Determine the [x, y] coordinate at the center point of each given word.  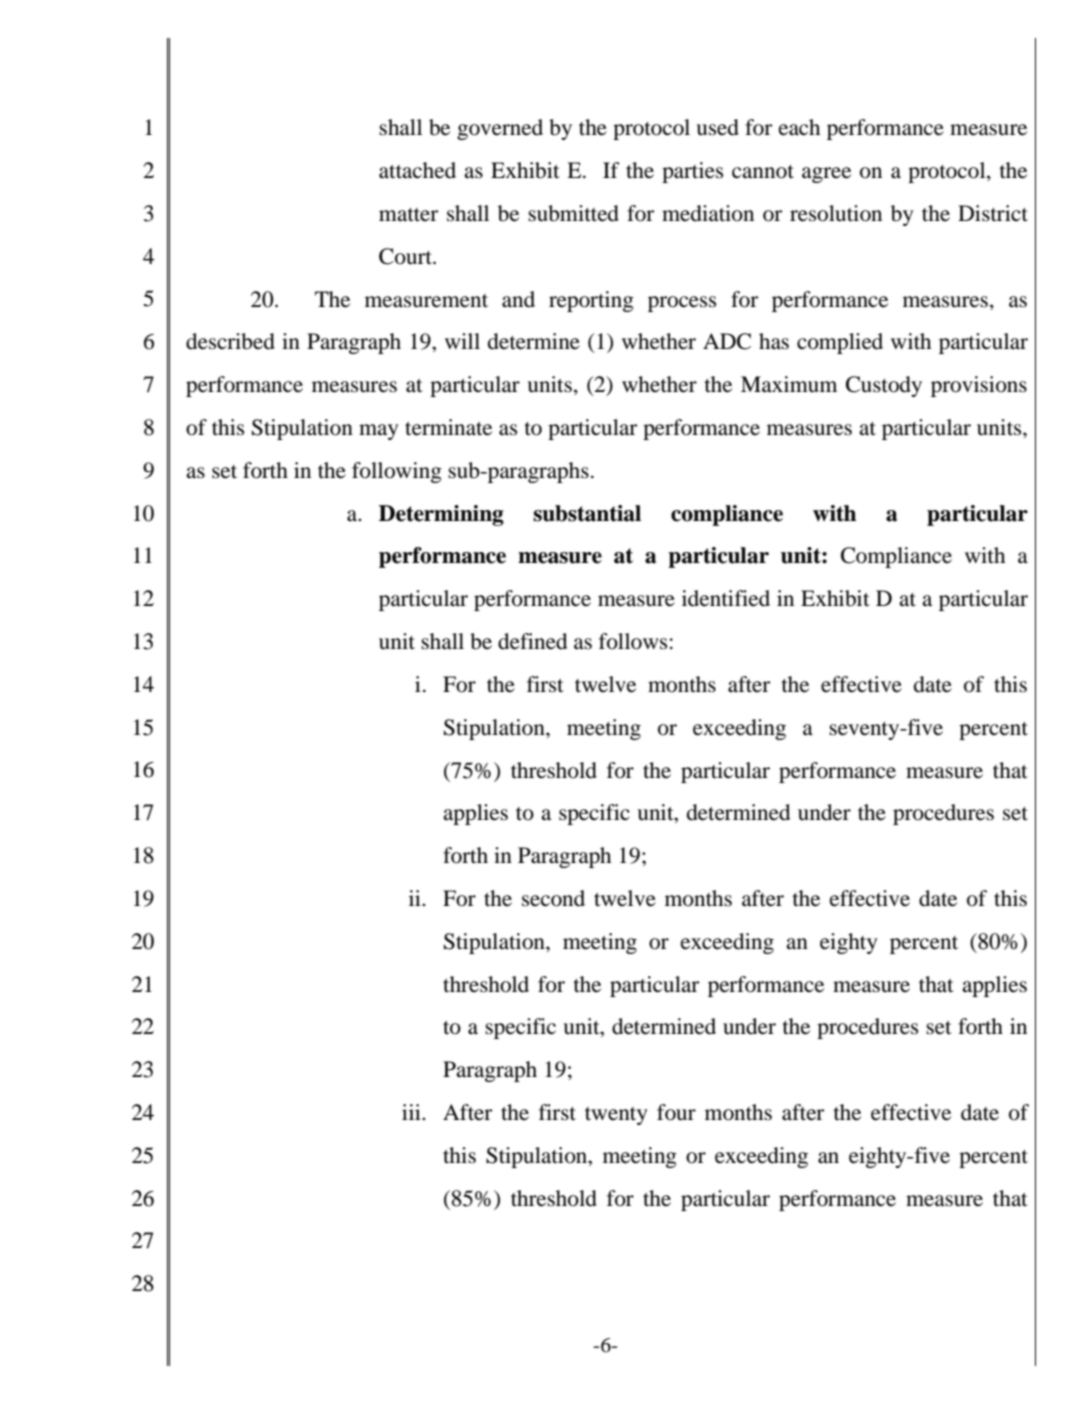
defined [532, 641]
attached [417, 170]
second [553, 898]
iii [412, 1112]
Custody [884, 386]
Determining [441, 515]
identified [726, 598]
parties [692, 172]
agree [826, 175]
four [676, 1112]
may [378, 432]
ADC [727, 341]
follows [633, 641]
